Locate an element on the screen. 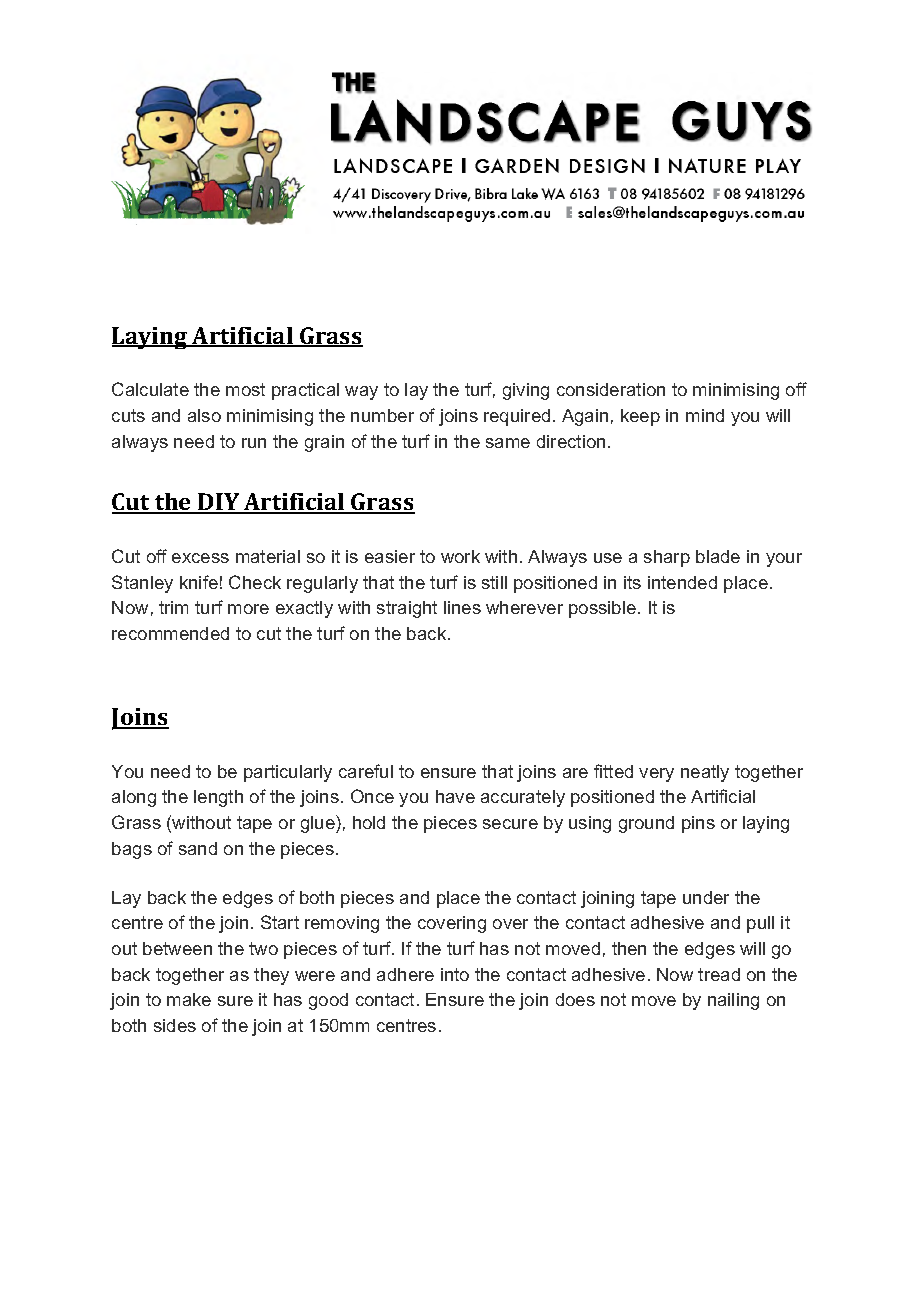  lines is located at coordinates (462, 607).
